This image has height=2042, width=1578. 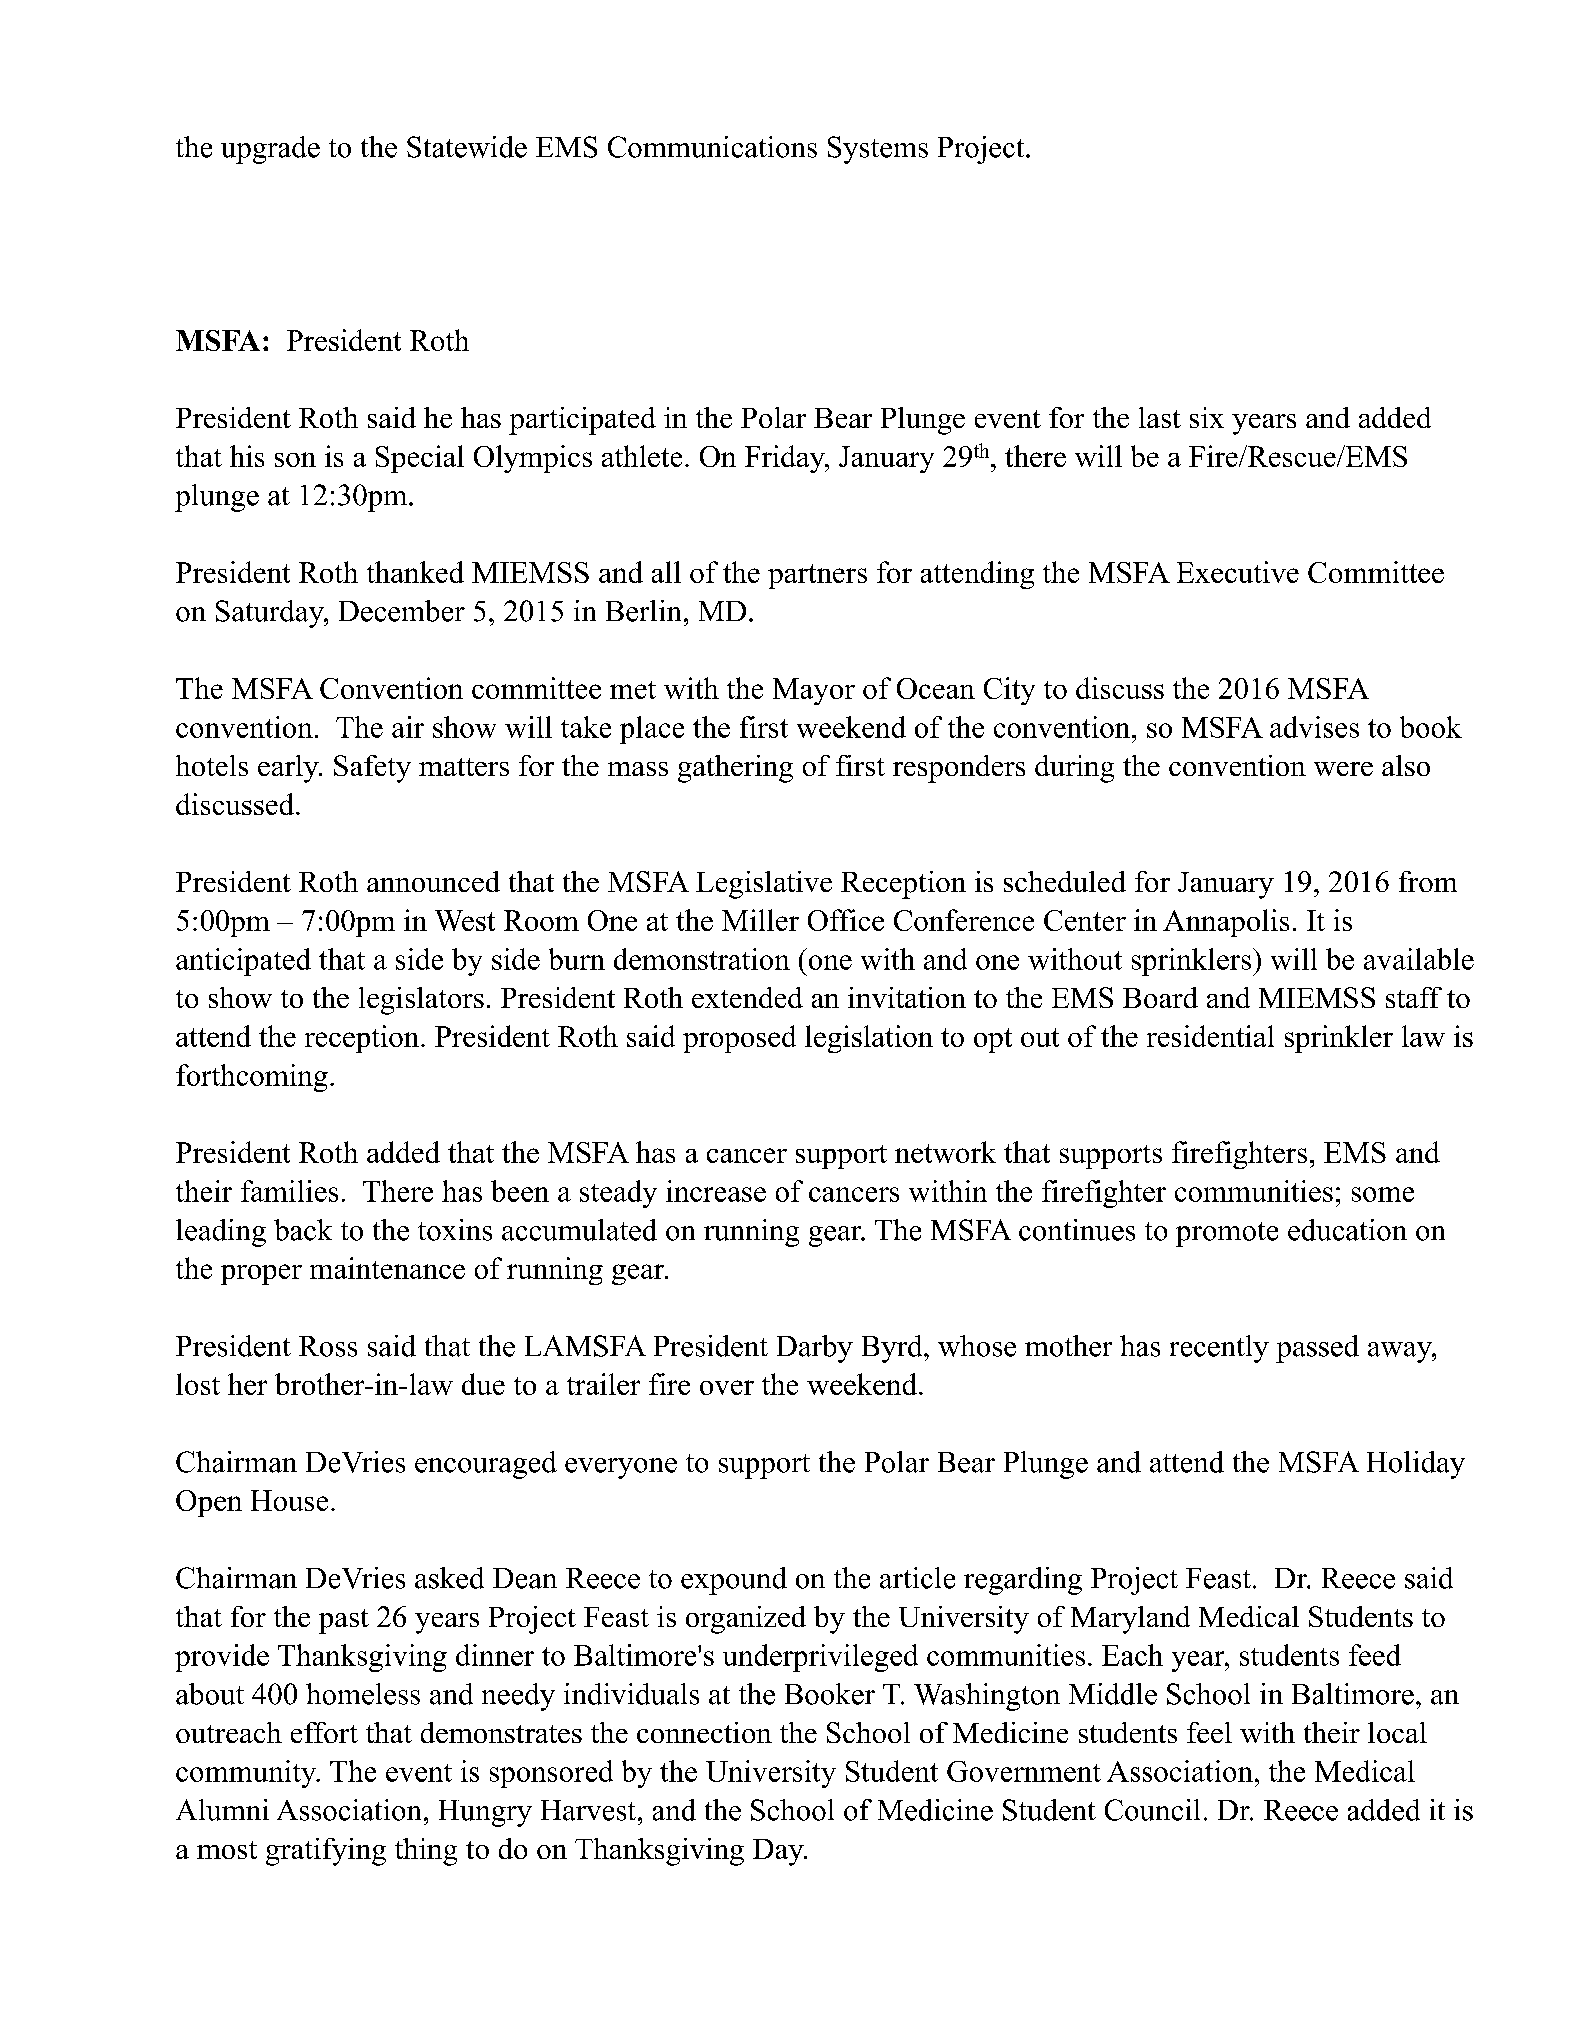 What do you see at coordinates (747, 997) in the image?
I see `extended` at bounding box center [747, 997].
